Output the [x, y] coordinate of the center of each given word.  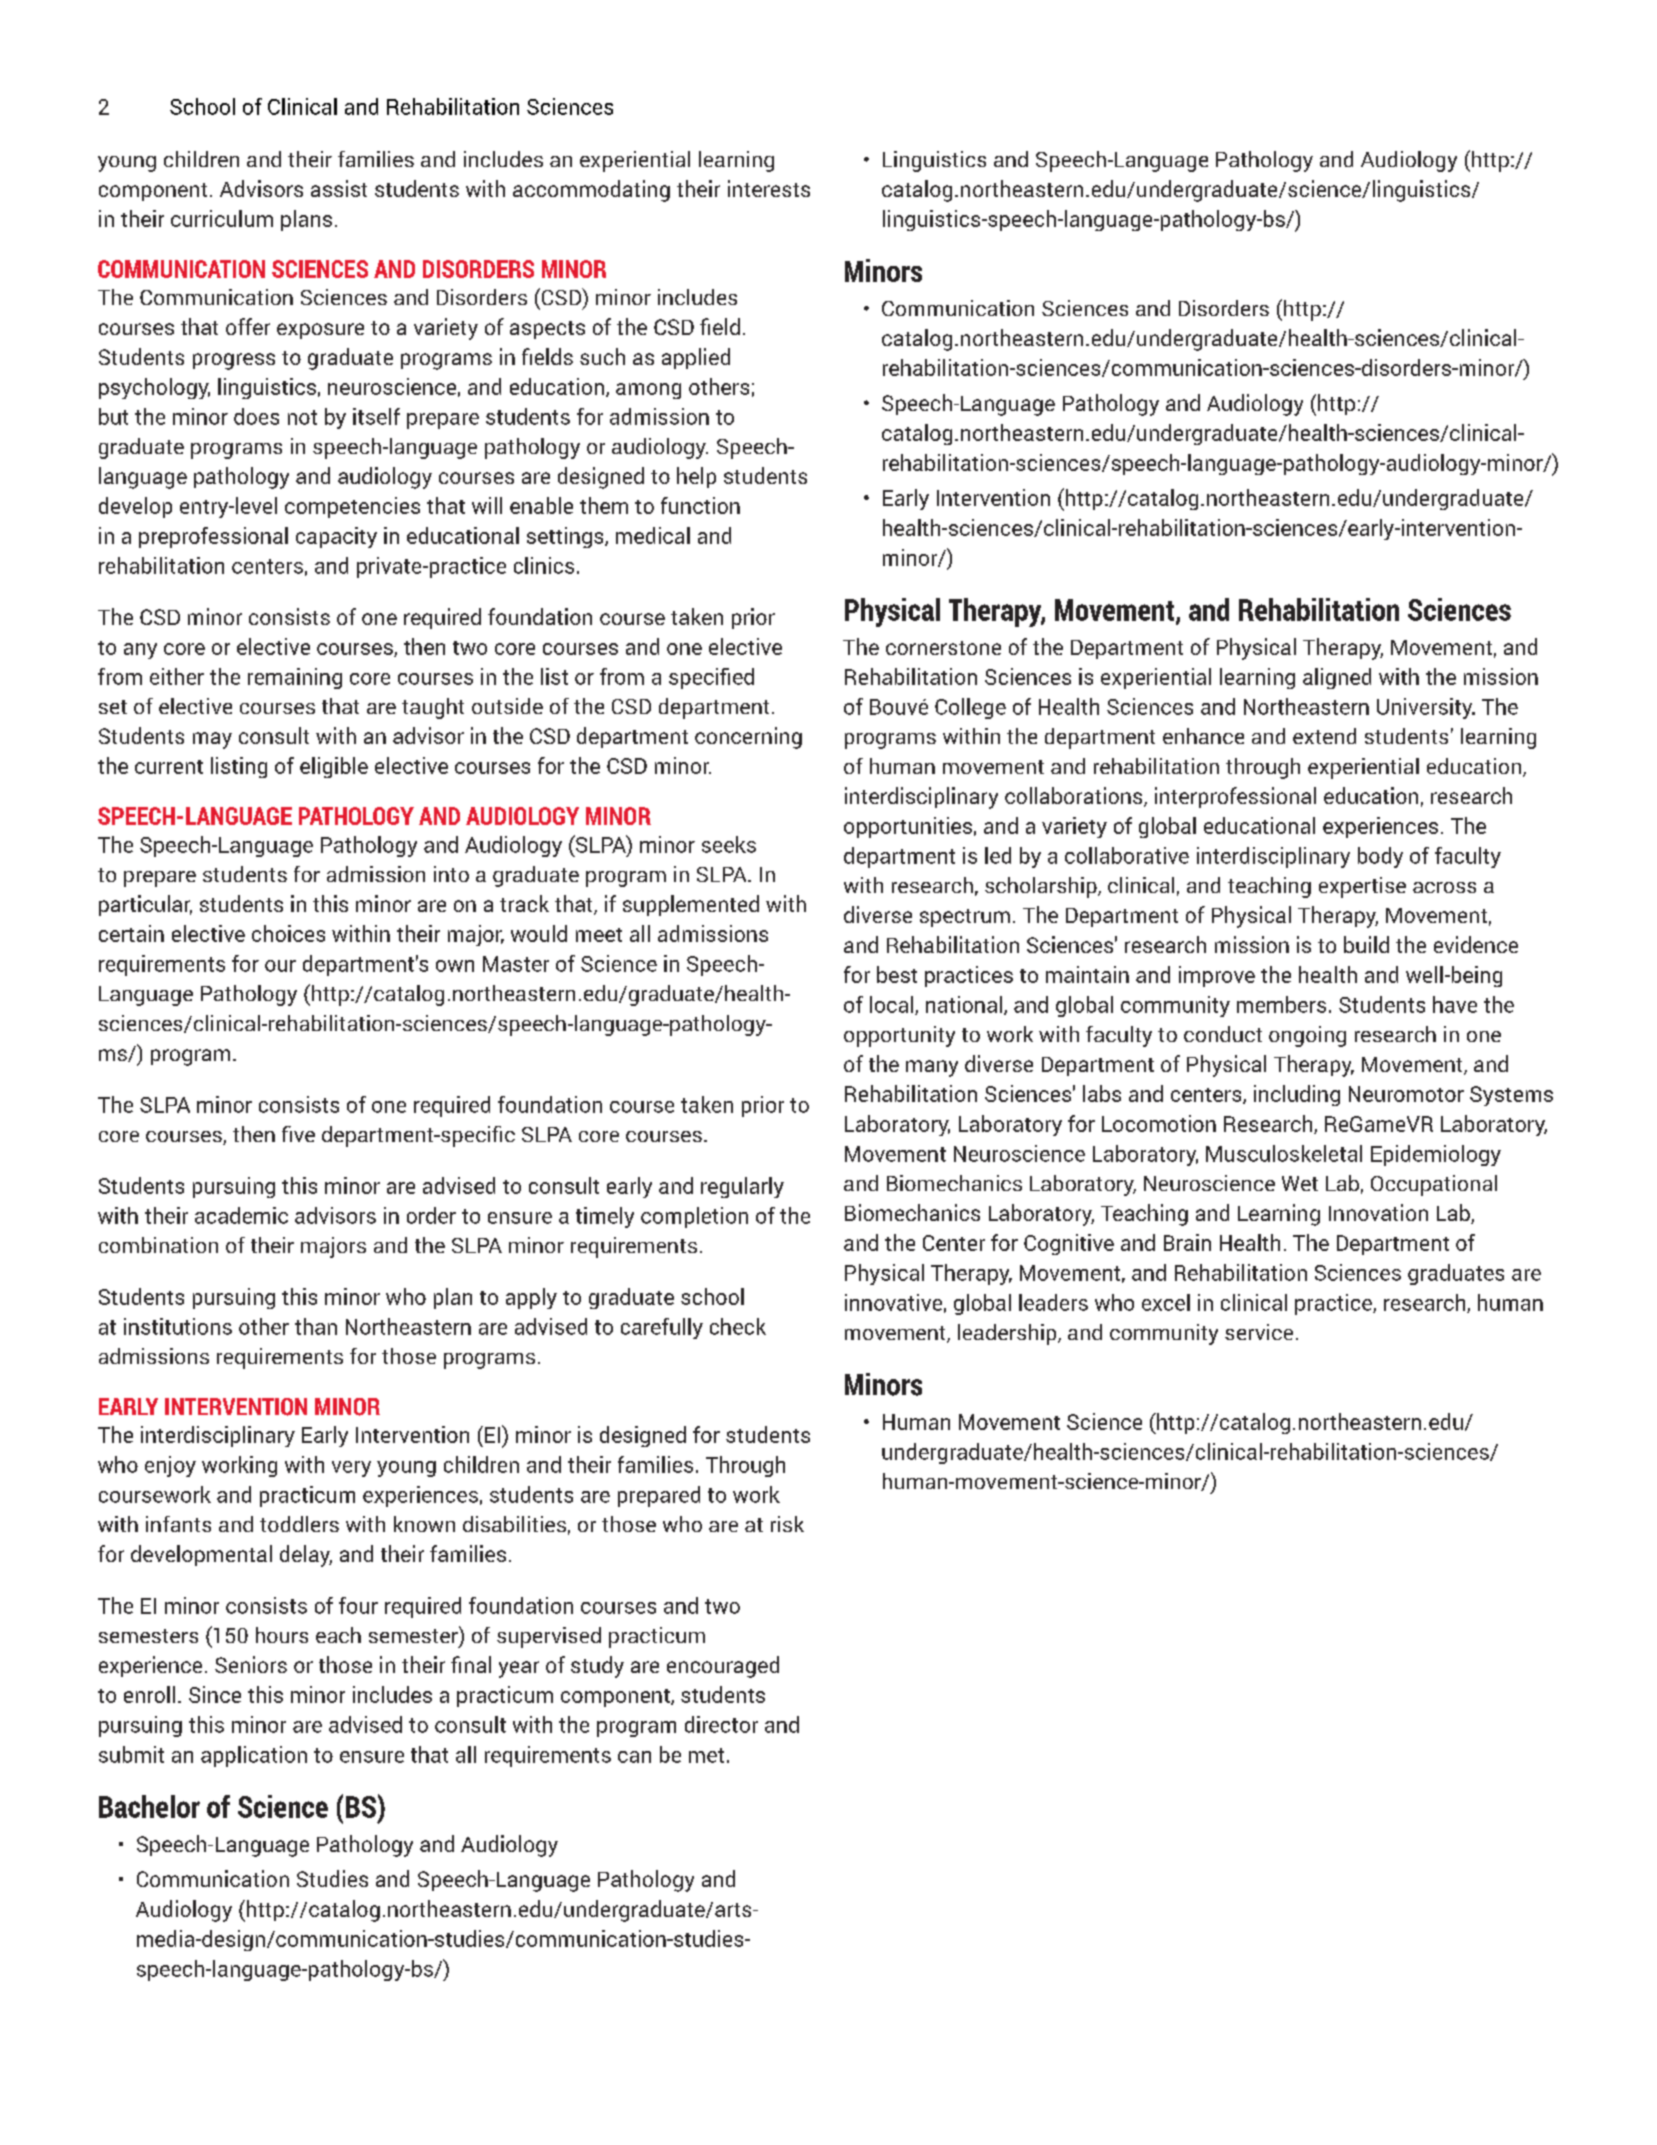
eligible [334, 767]
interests [769, 188]
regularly [742, 1187]
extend [1324, 736]
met [706, 1755]
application [254, 1756]
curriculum [222, 218]
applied [696, 358]
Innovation [1378, 1212]
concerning [748, 738]
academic [241, 1215]
